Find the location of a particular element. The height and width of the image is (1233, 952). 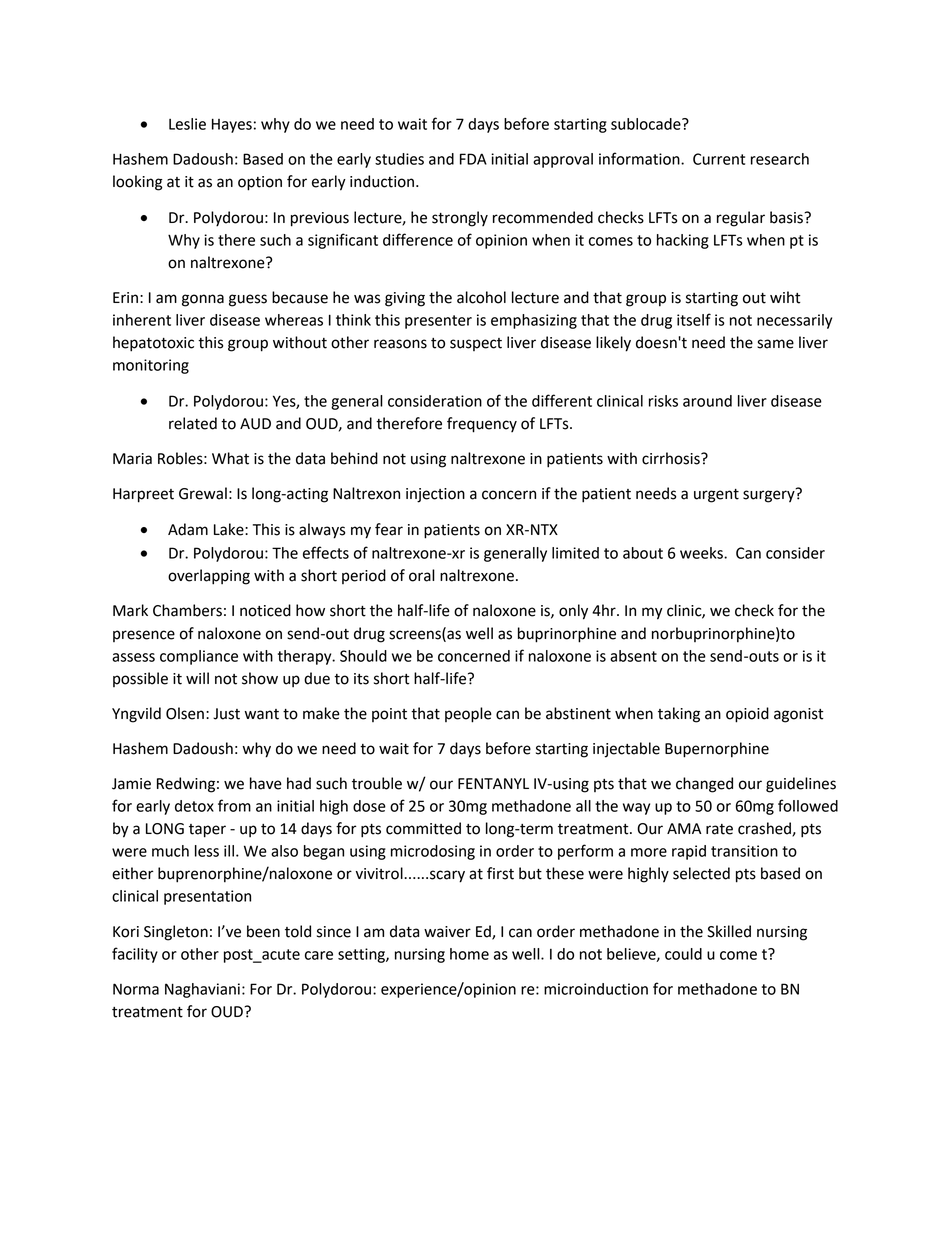

FDA is located at coordinates (473, 159).
